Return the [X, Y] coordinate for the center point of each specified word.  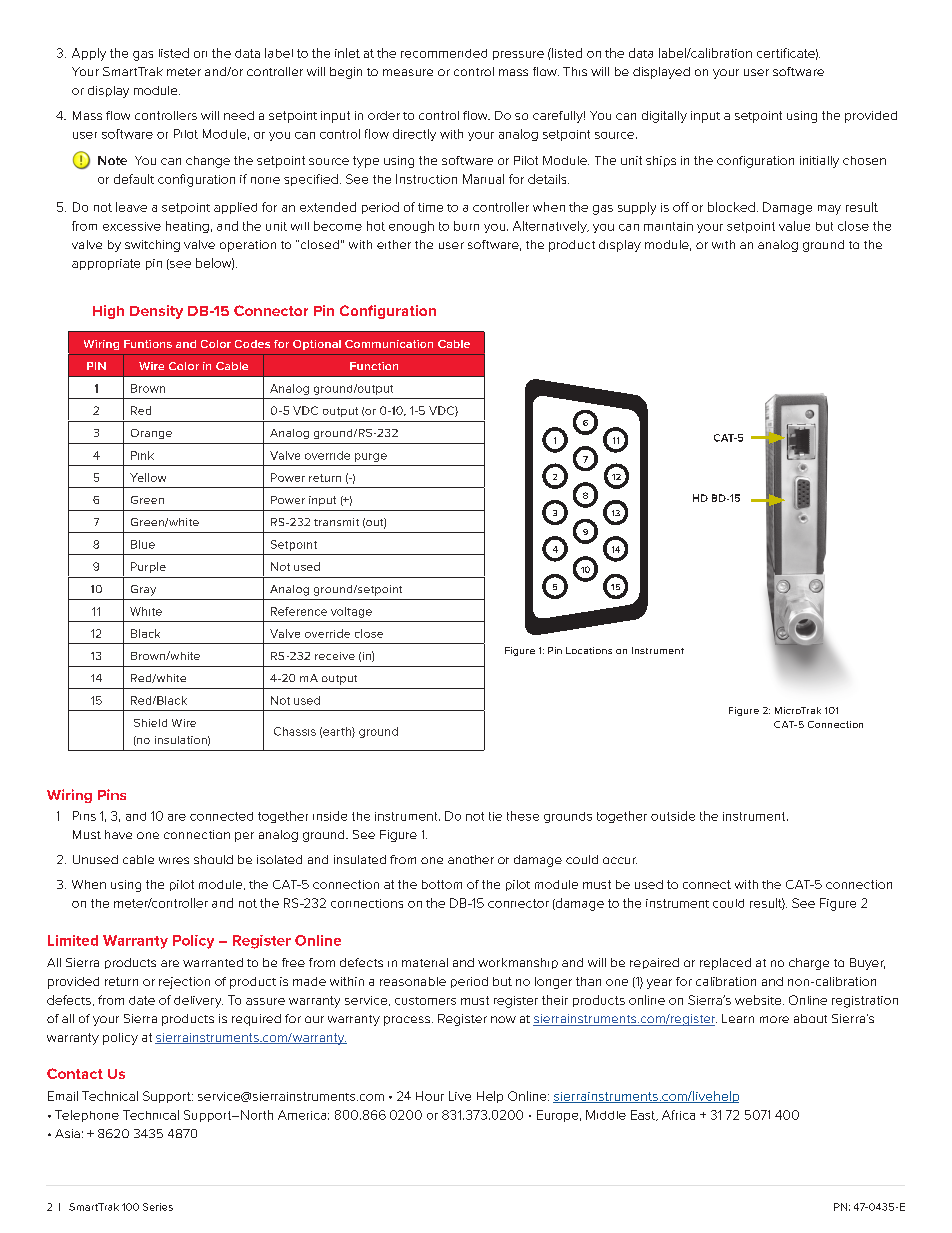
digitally [664, 117]
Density [156, 312]
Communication [389, 344]
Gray [143, 590]
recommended [444, 53]
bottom [442, 884]
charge [809, 964]
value [794, 226]
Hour [430, 1096]
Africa [678, 1115]
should [213, 859]
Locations [589, 650]
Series [158, 1207]
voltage [351, 612]
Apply [89, 54]
